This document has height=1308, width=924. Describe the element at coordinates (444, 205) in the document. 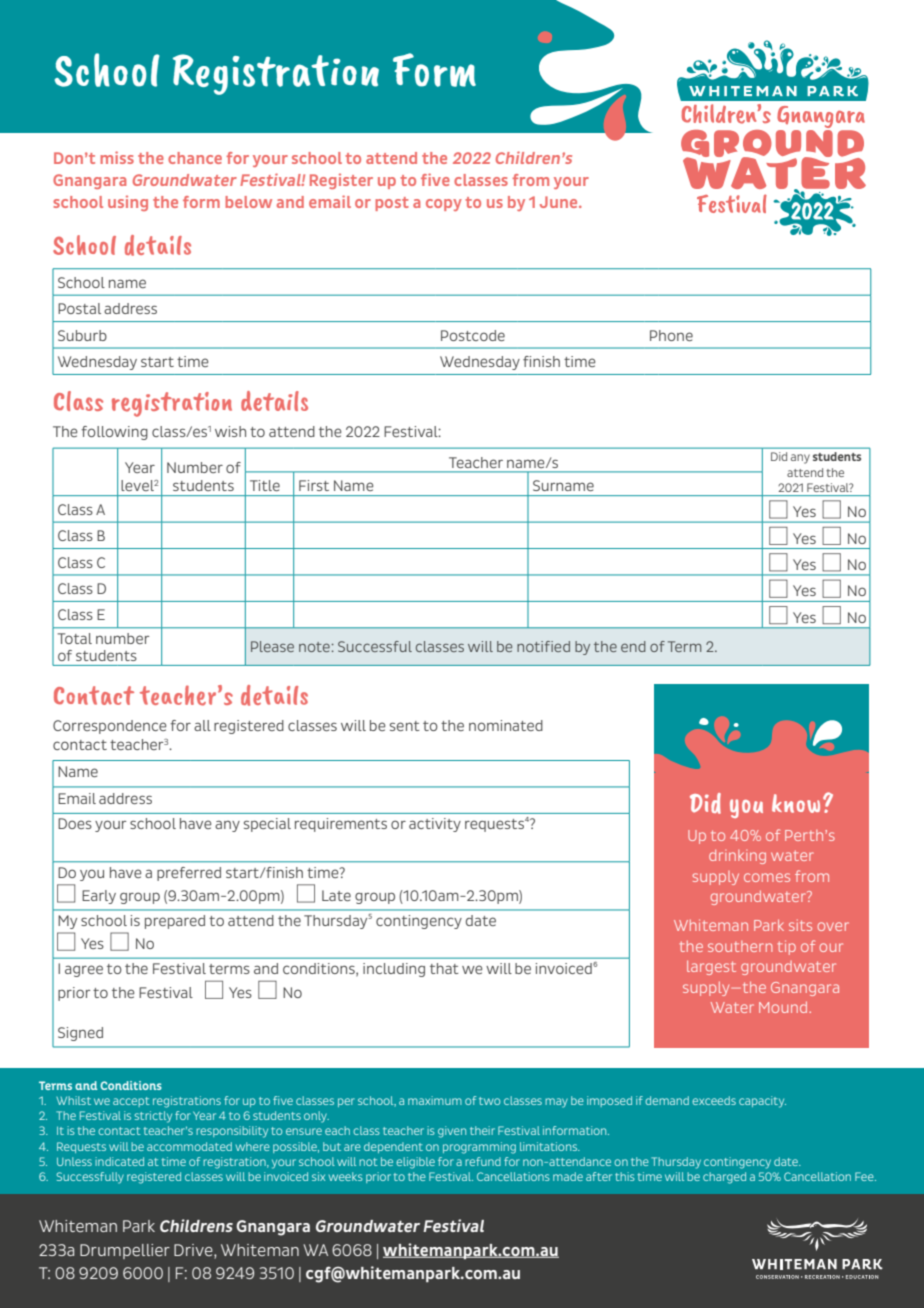

I see `copy` at that location.
